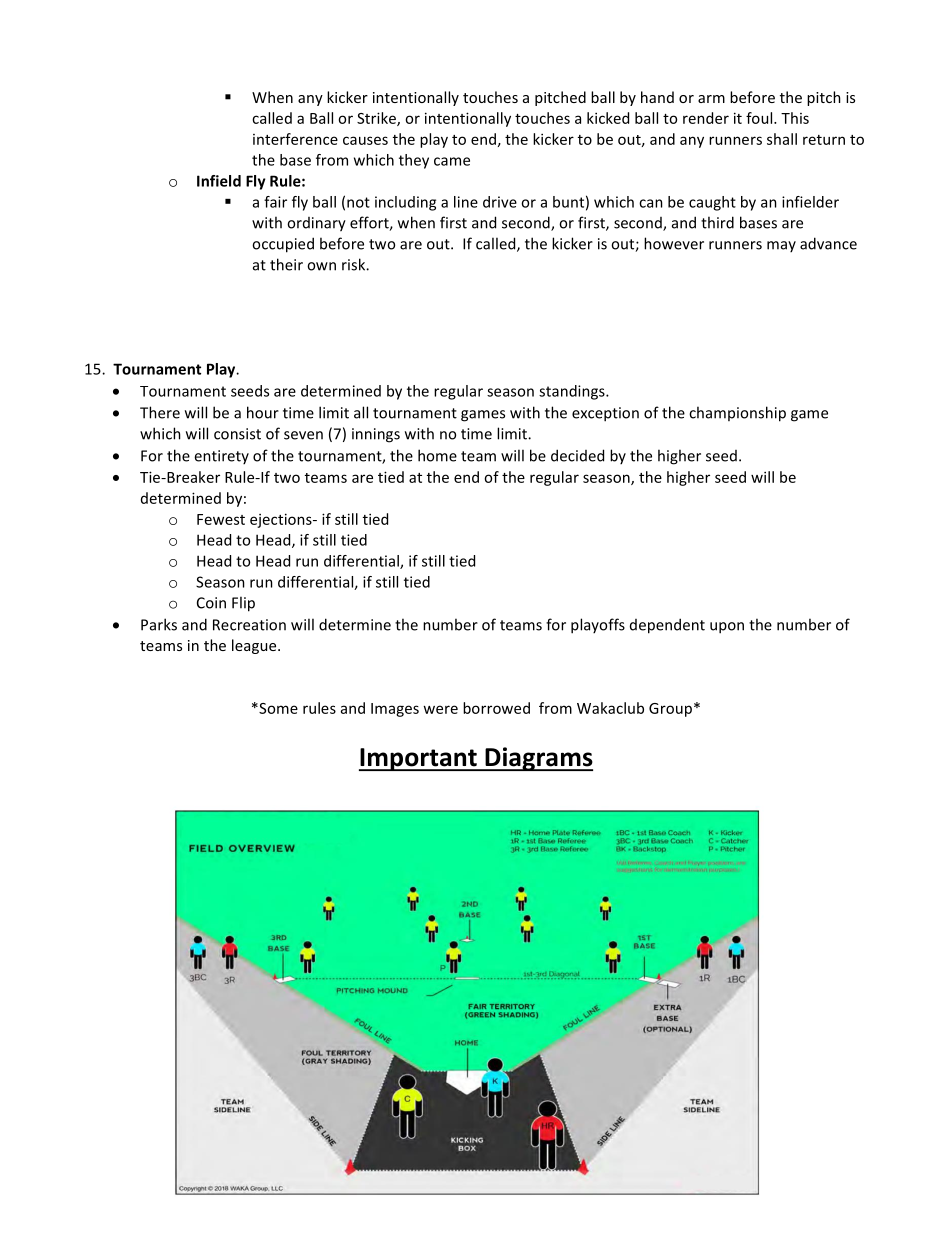 The width and height of the screenshot is (952, 1233). I want to click on Fewest, so click(221, 519).
